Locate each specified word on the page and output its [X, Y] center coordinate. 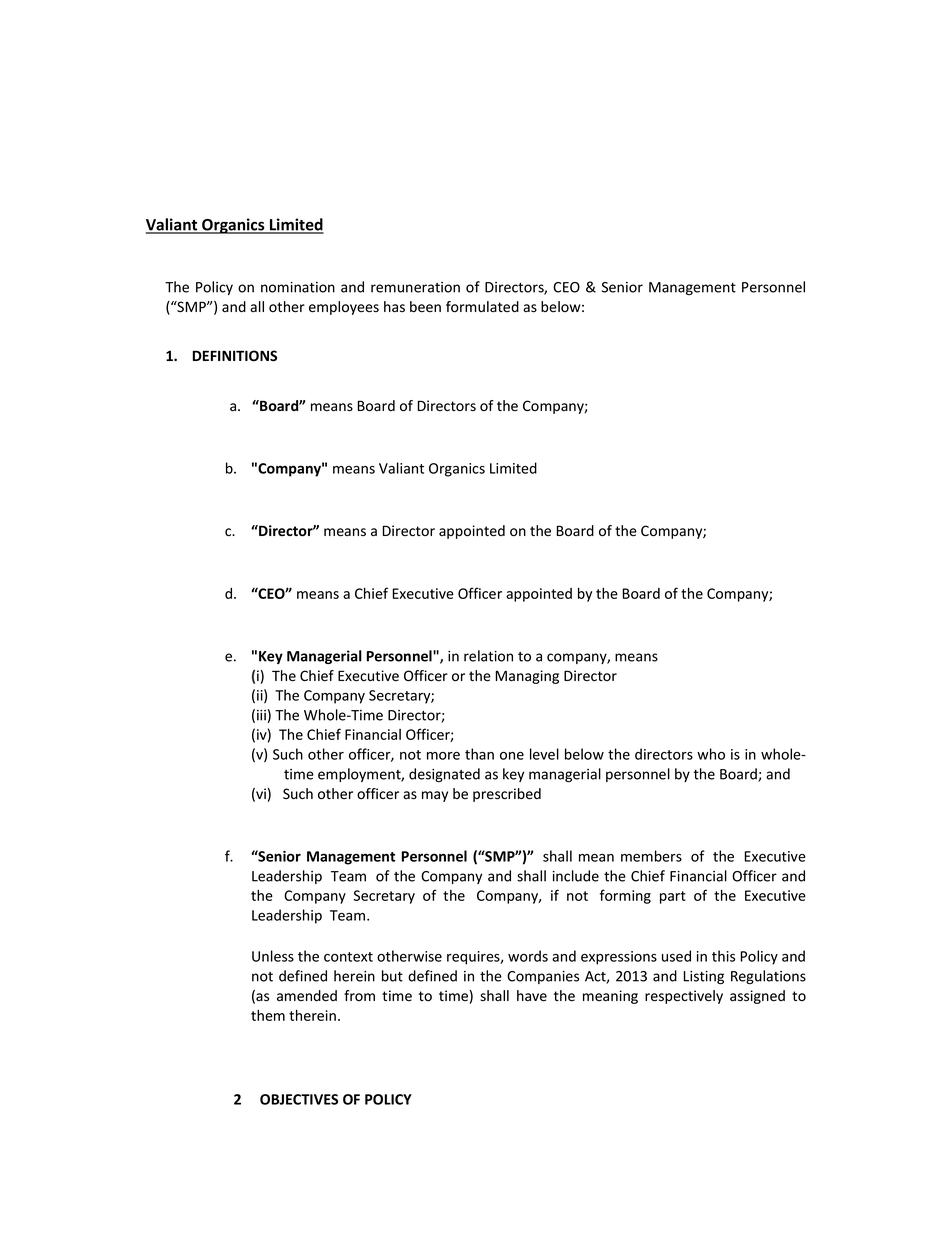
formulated [482, 307]
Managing [527, 677]
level [544, 754]
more [443, 756]
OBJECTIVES [299, 1099]
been [425, 307]
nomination [298, 287]
